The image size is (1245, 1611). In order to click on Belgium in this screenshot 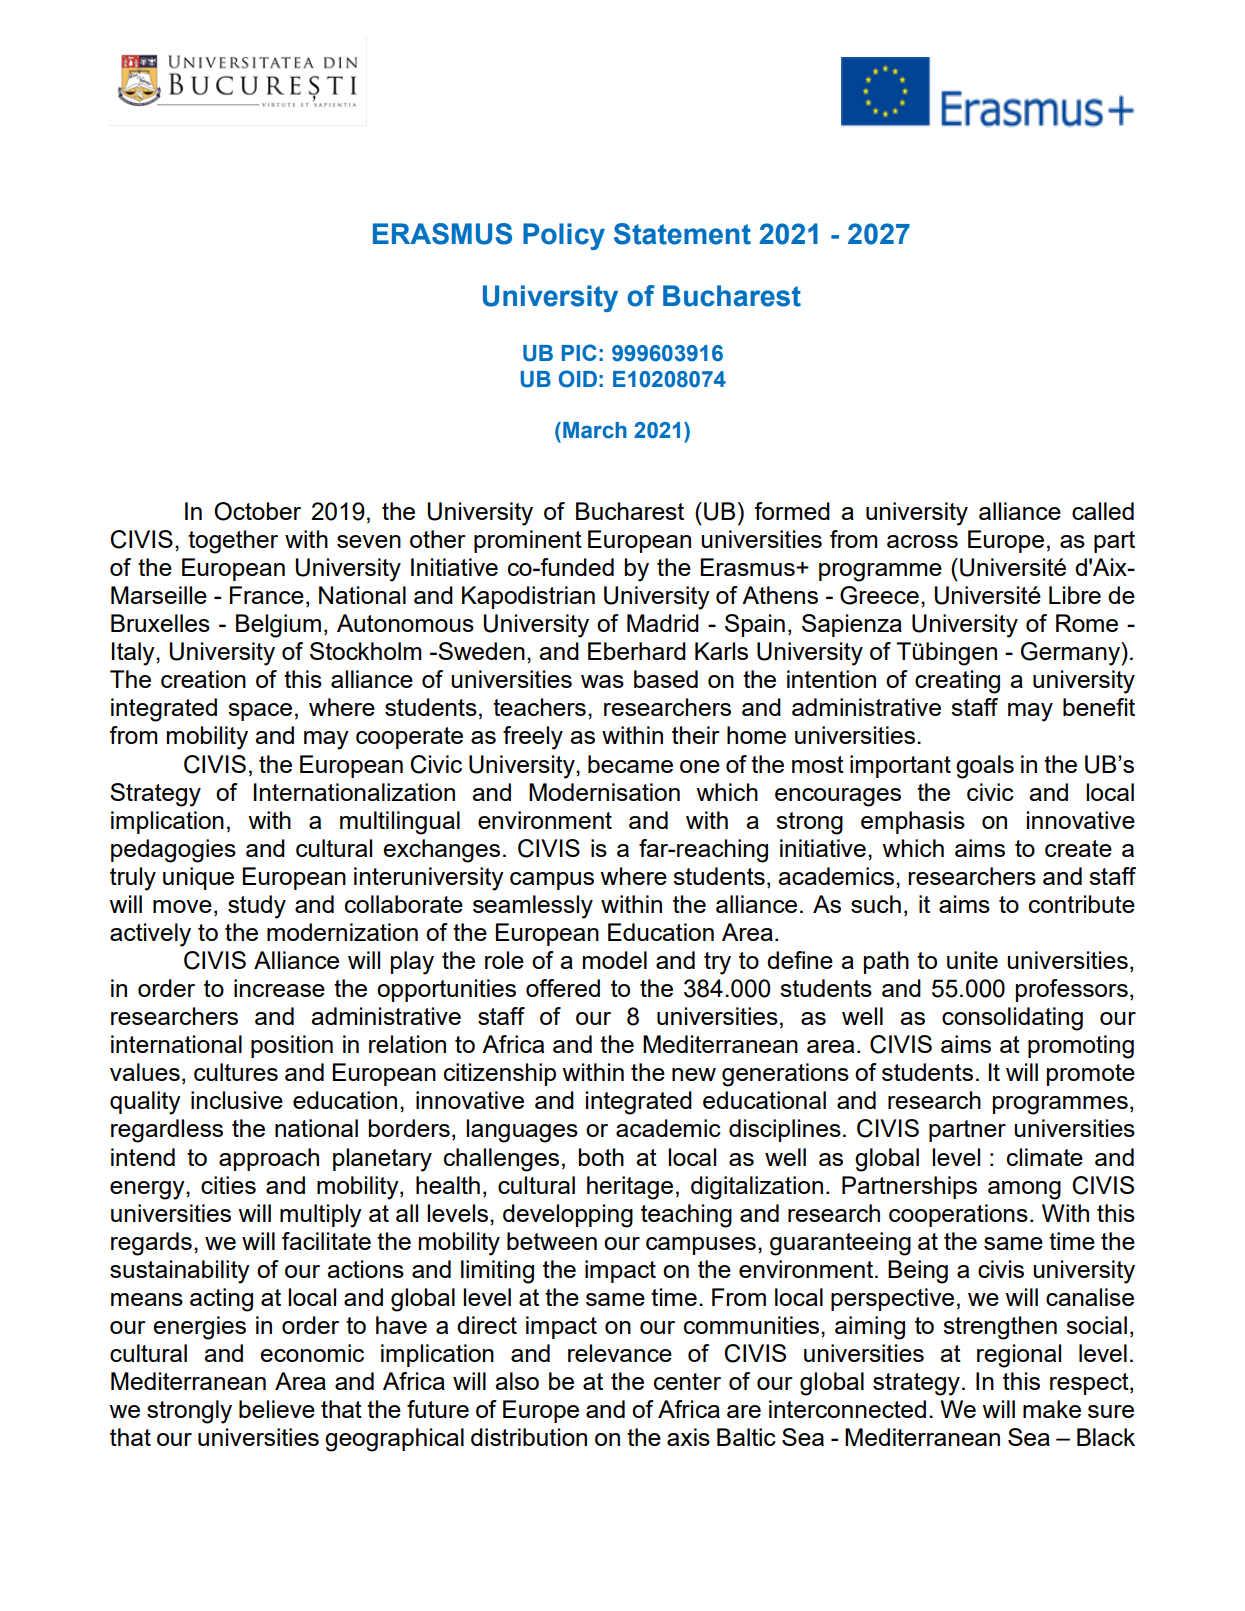, I will do `click(278, 626)`.
